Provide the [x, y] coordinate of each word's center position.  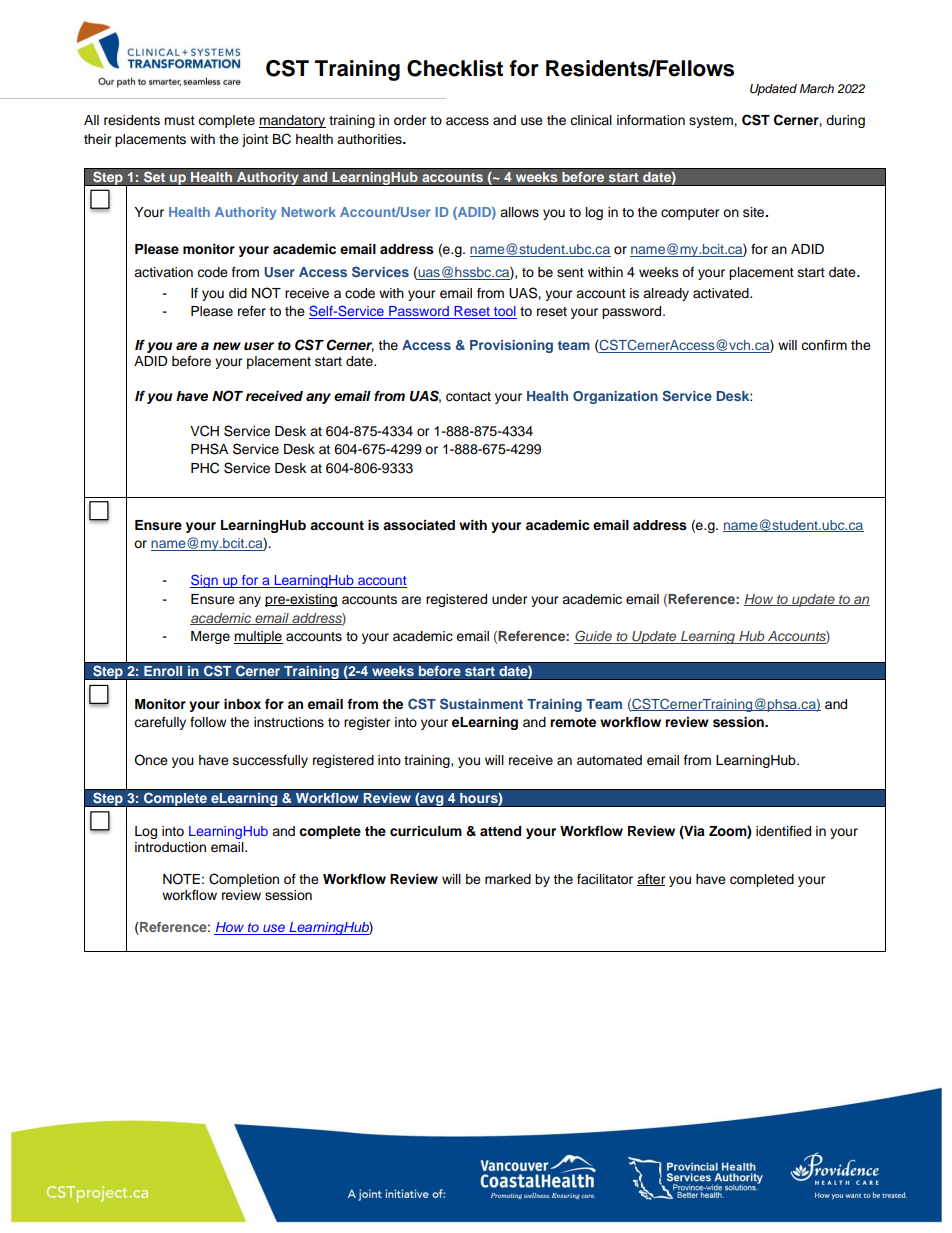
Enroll [163, 671]
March [817, 88]
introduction [170, 847]
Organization [615, 397]
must [179, 120]
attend [500, 831]
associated [419, 525]
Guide [594, 637]
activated [722, 293]
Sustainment [481, 703]
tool [504, 312]
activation [163, 272]
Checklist [455, 68]
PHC [205, 468]
